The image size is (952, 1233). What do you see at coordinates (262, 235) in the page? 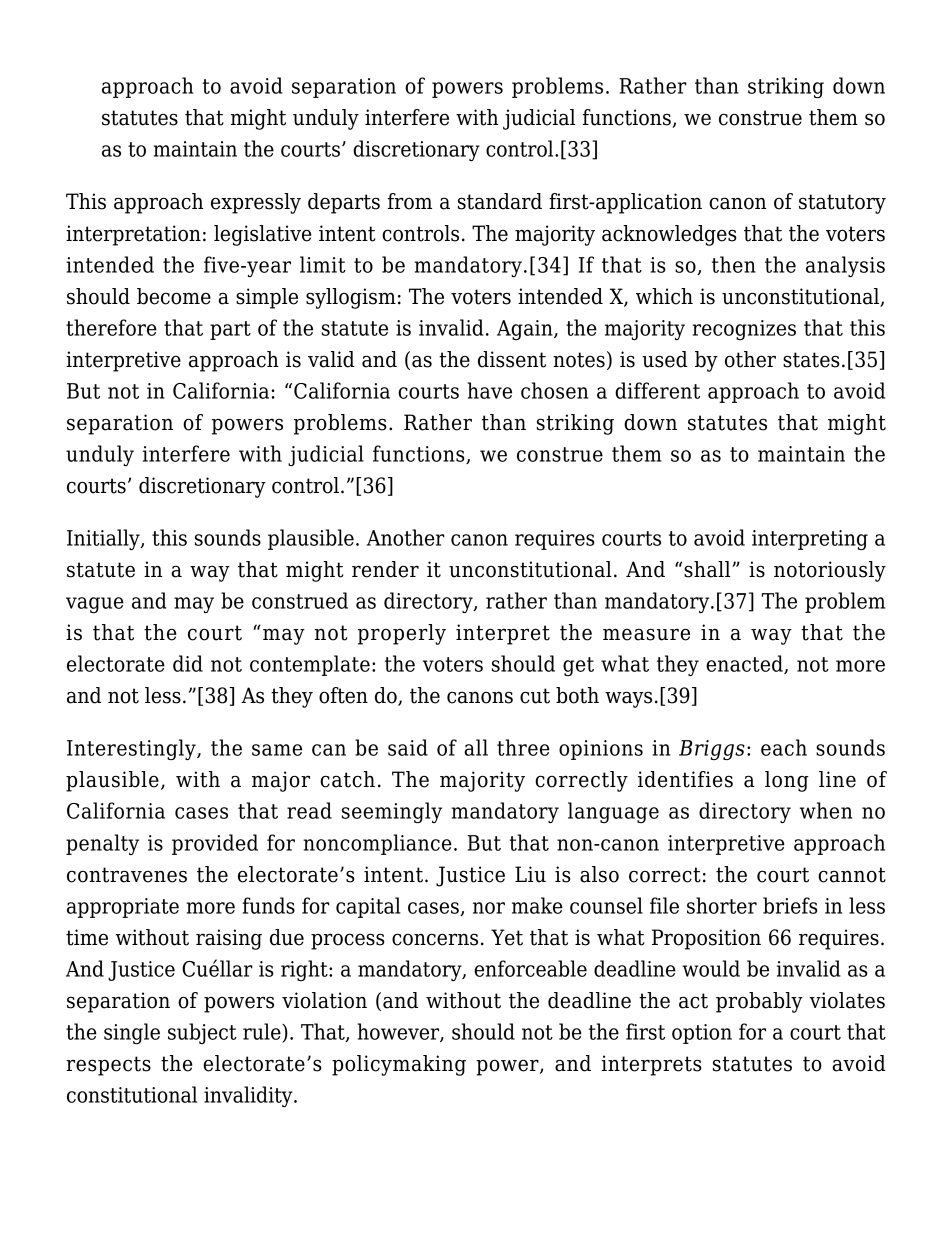
I see `legislative` at bounding box center [262, 235].
